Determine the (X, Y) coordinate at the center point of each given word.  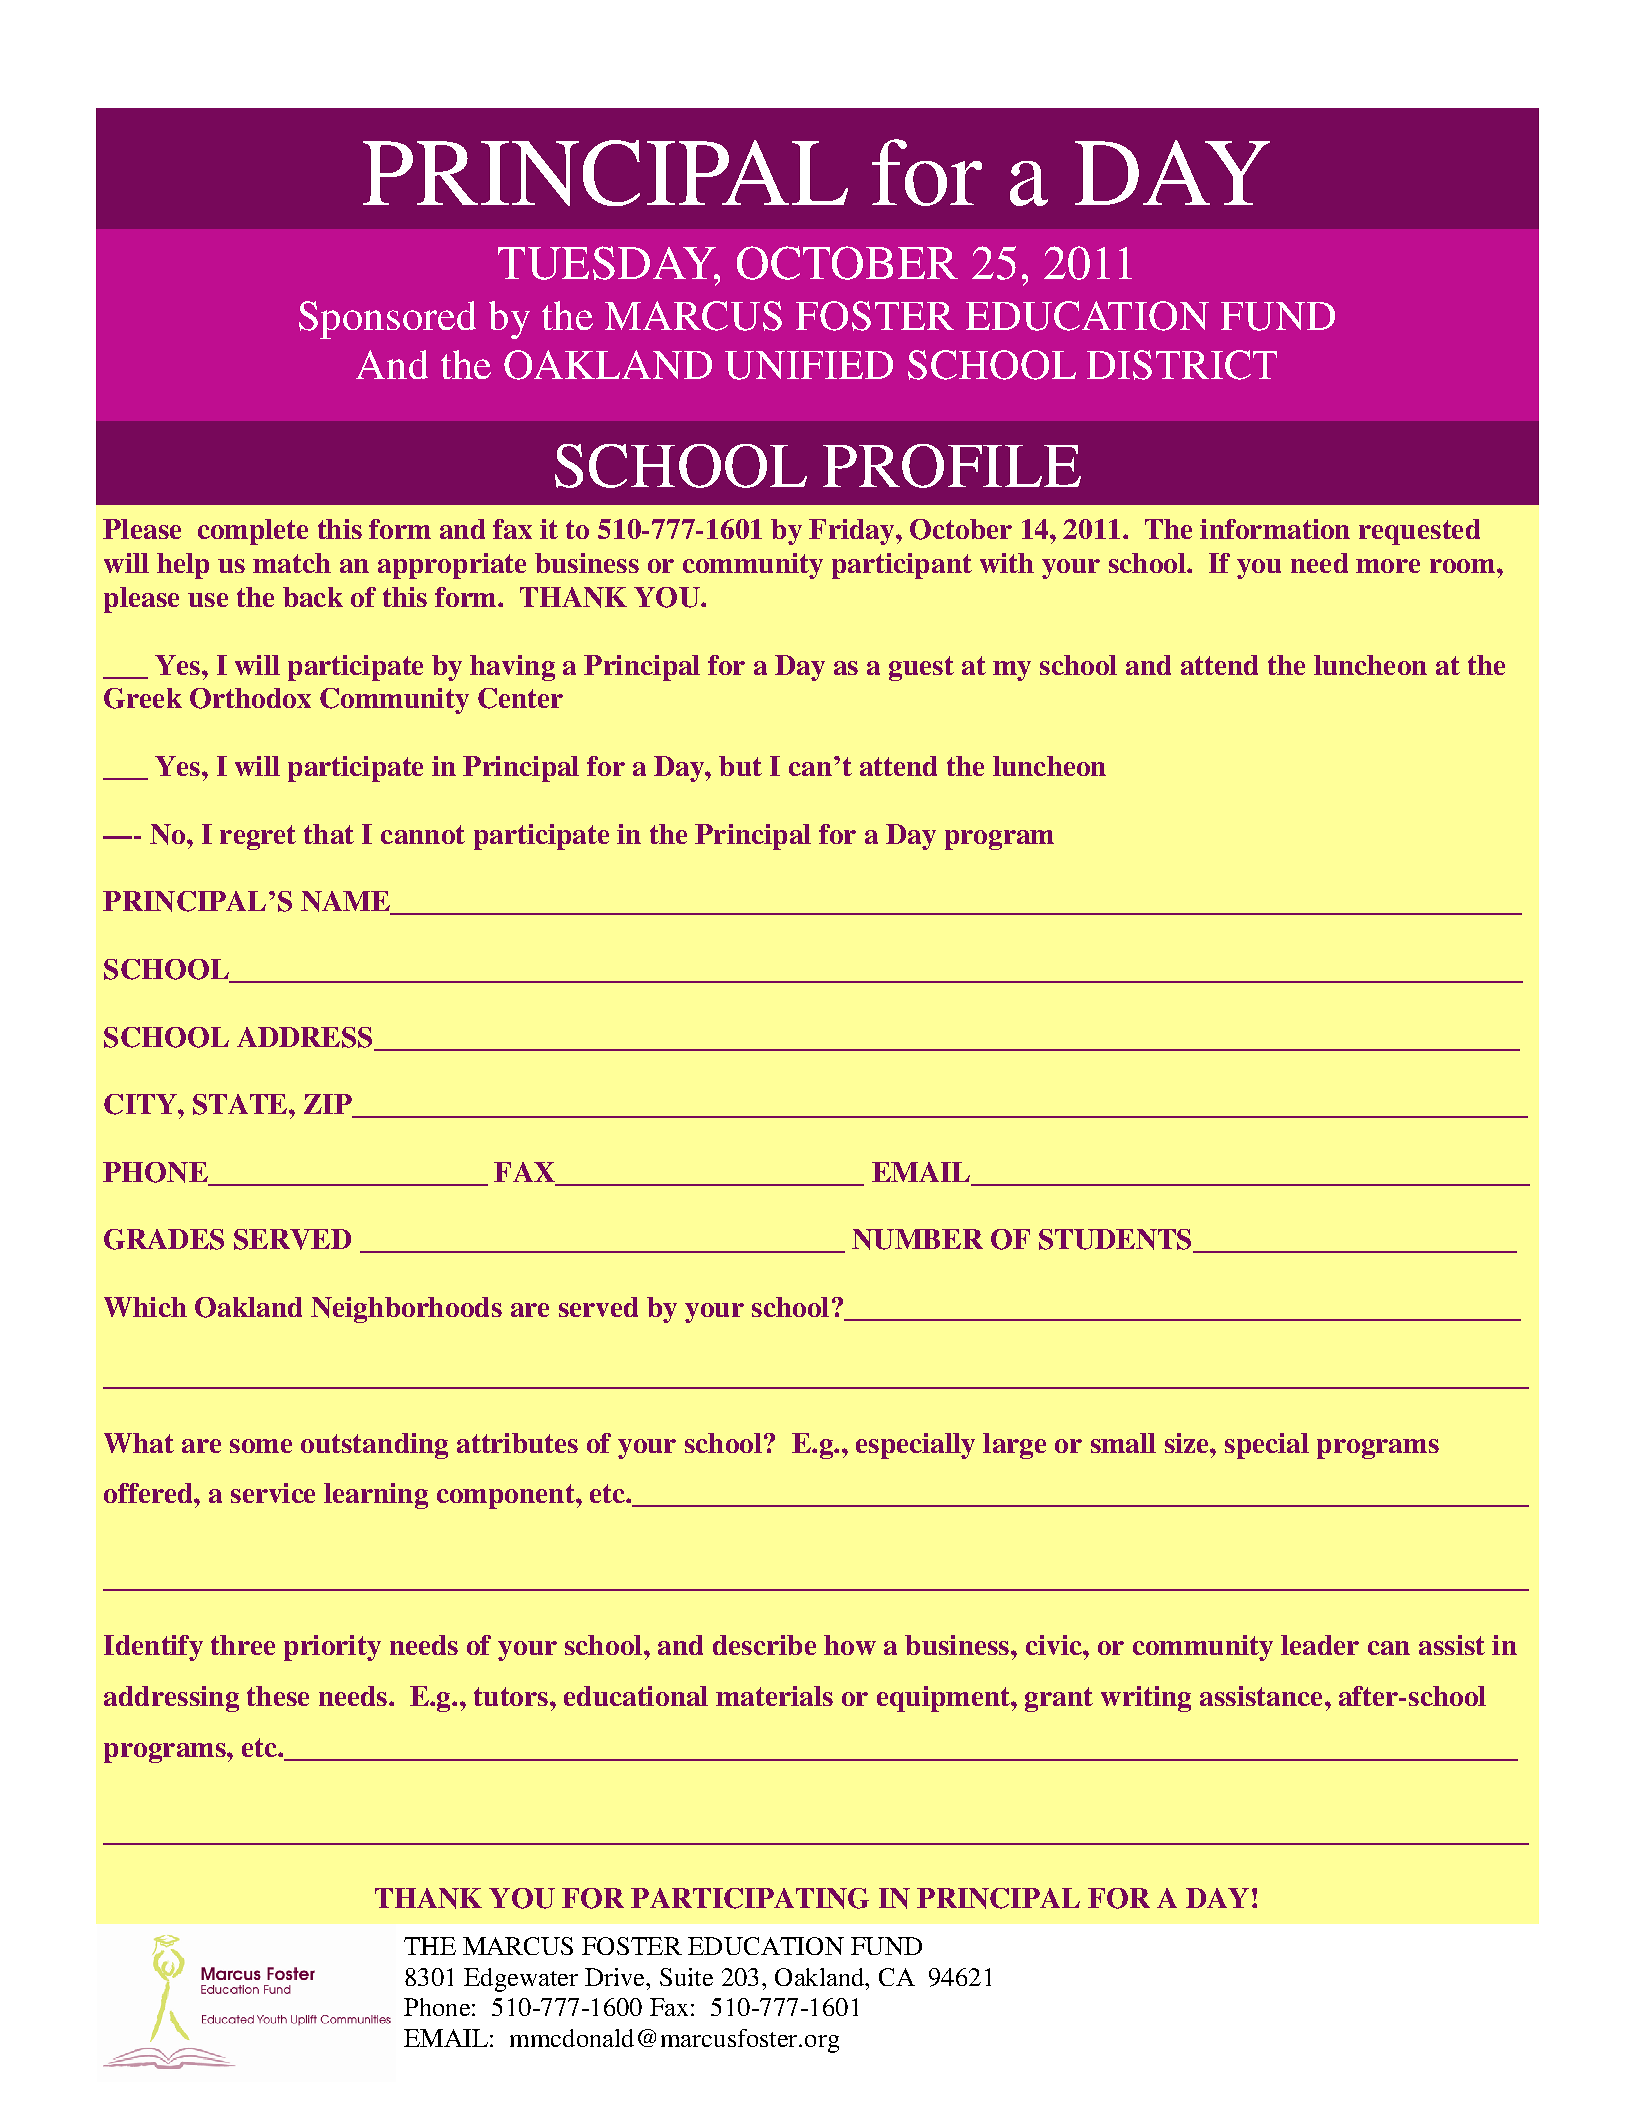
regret (258, 837)
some (261, 1446)
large (1014, 1446)
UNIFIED (809, 365)
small (1123, 1443)
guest (921, 668)
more (1388, 566)
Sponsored (387, 320)
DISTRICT (1182, 365)
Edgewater (521, 1980)
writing (1146, 1699)
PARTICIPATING (750, 1898)
